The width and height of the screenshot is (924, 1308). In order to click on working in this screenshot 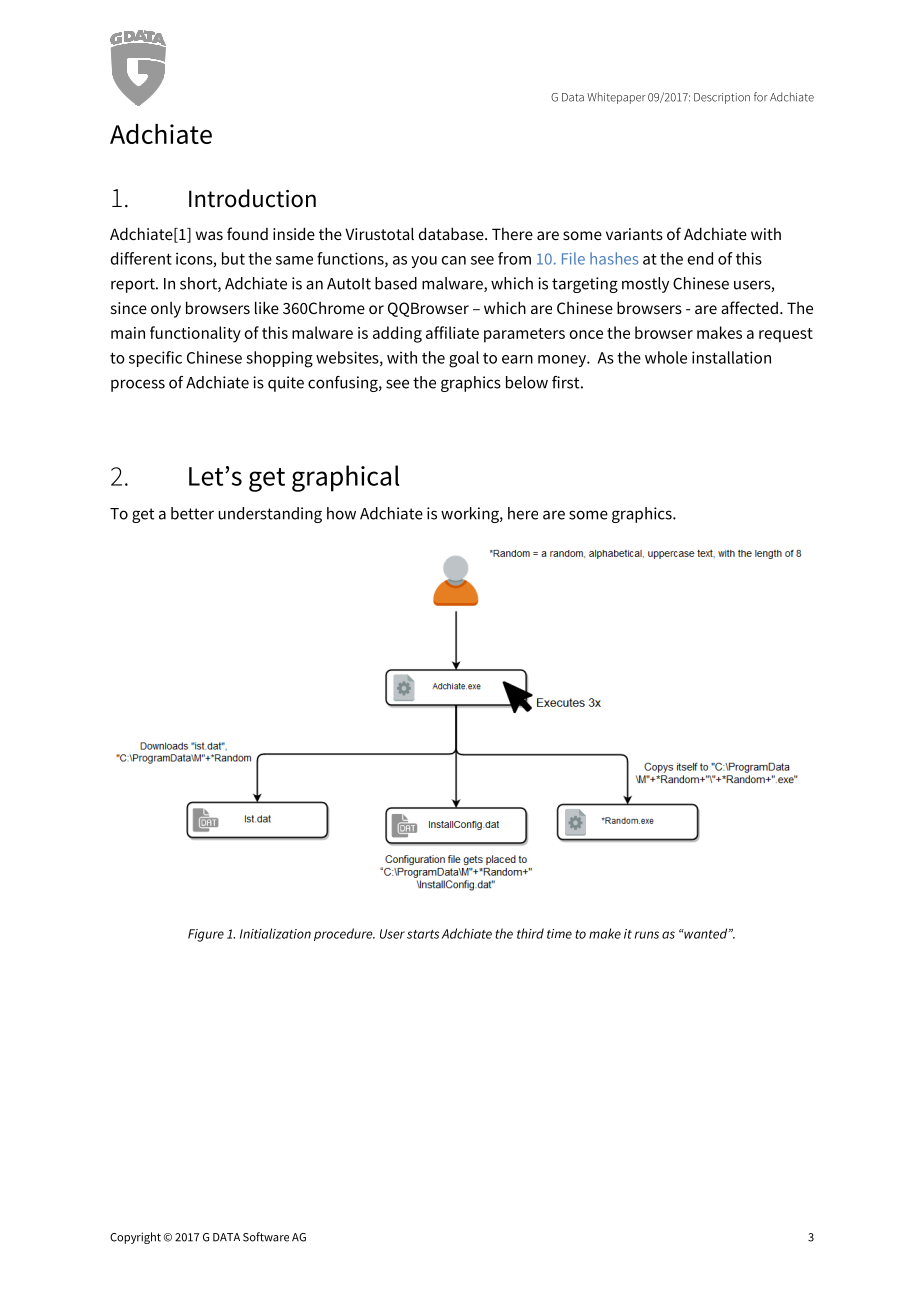, I will do `click(471, 515)`.
